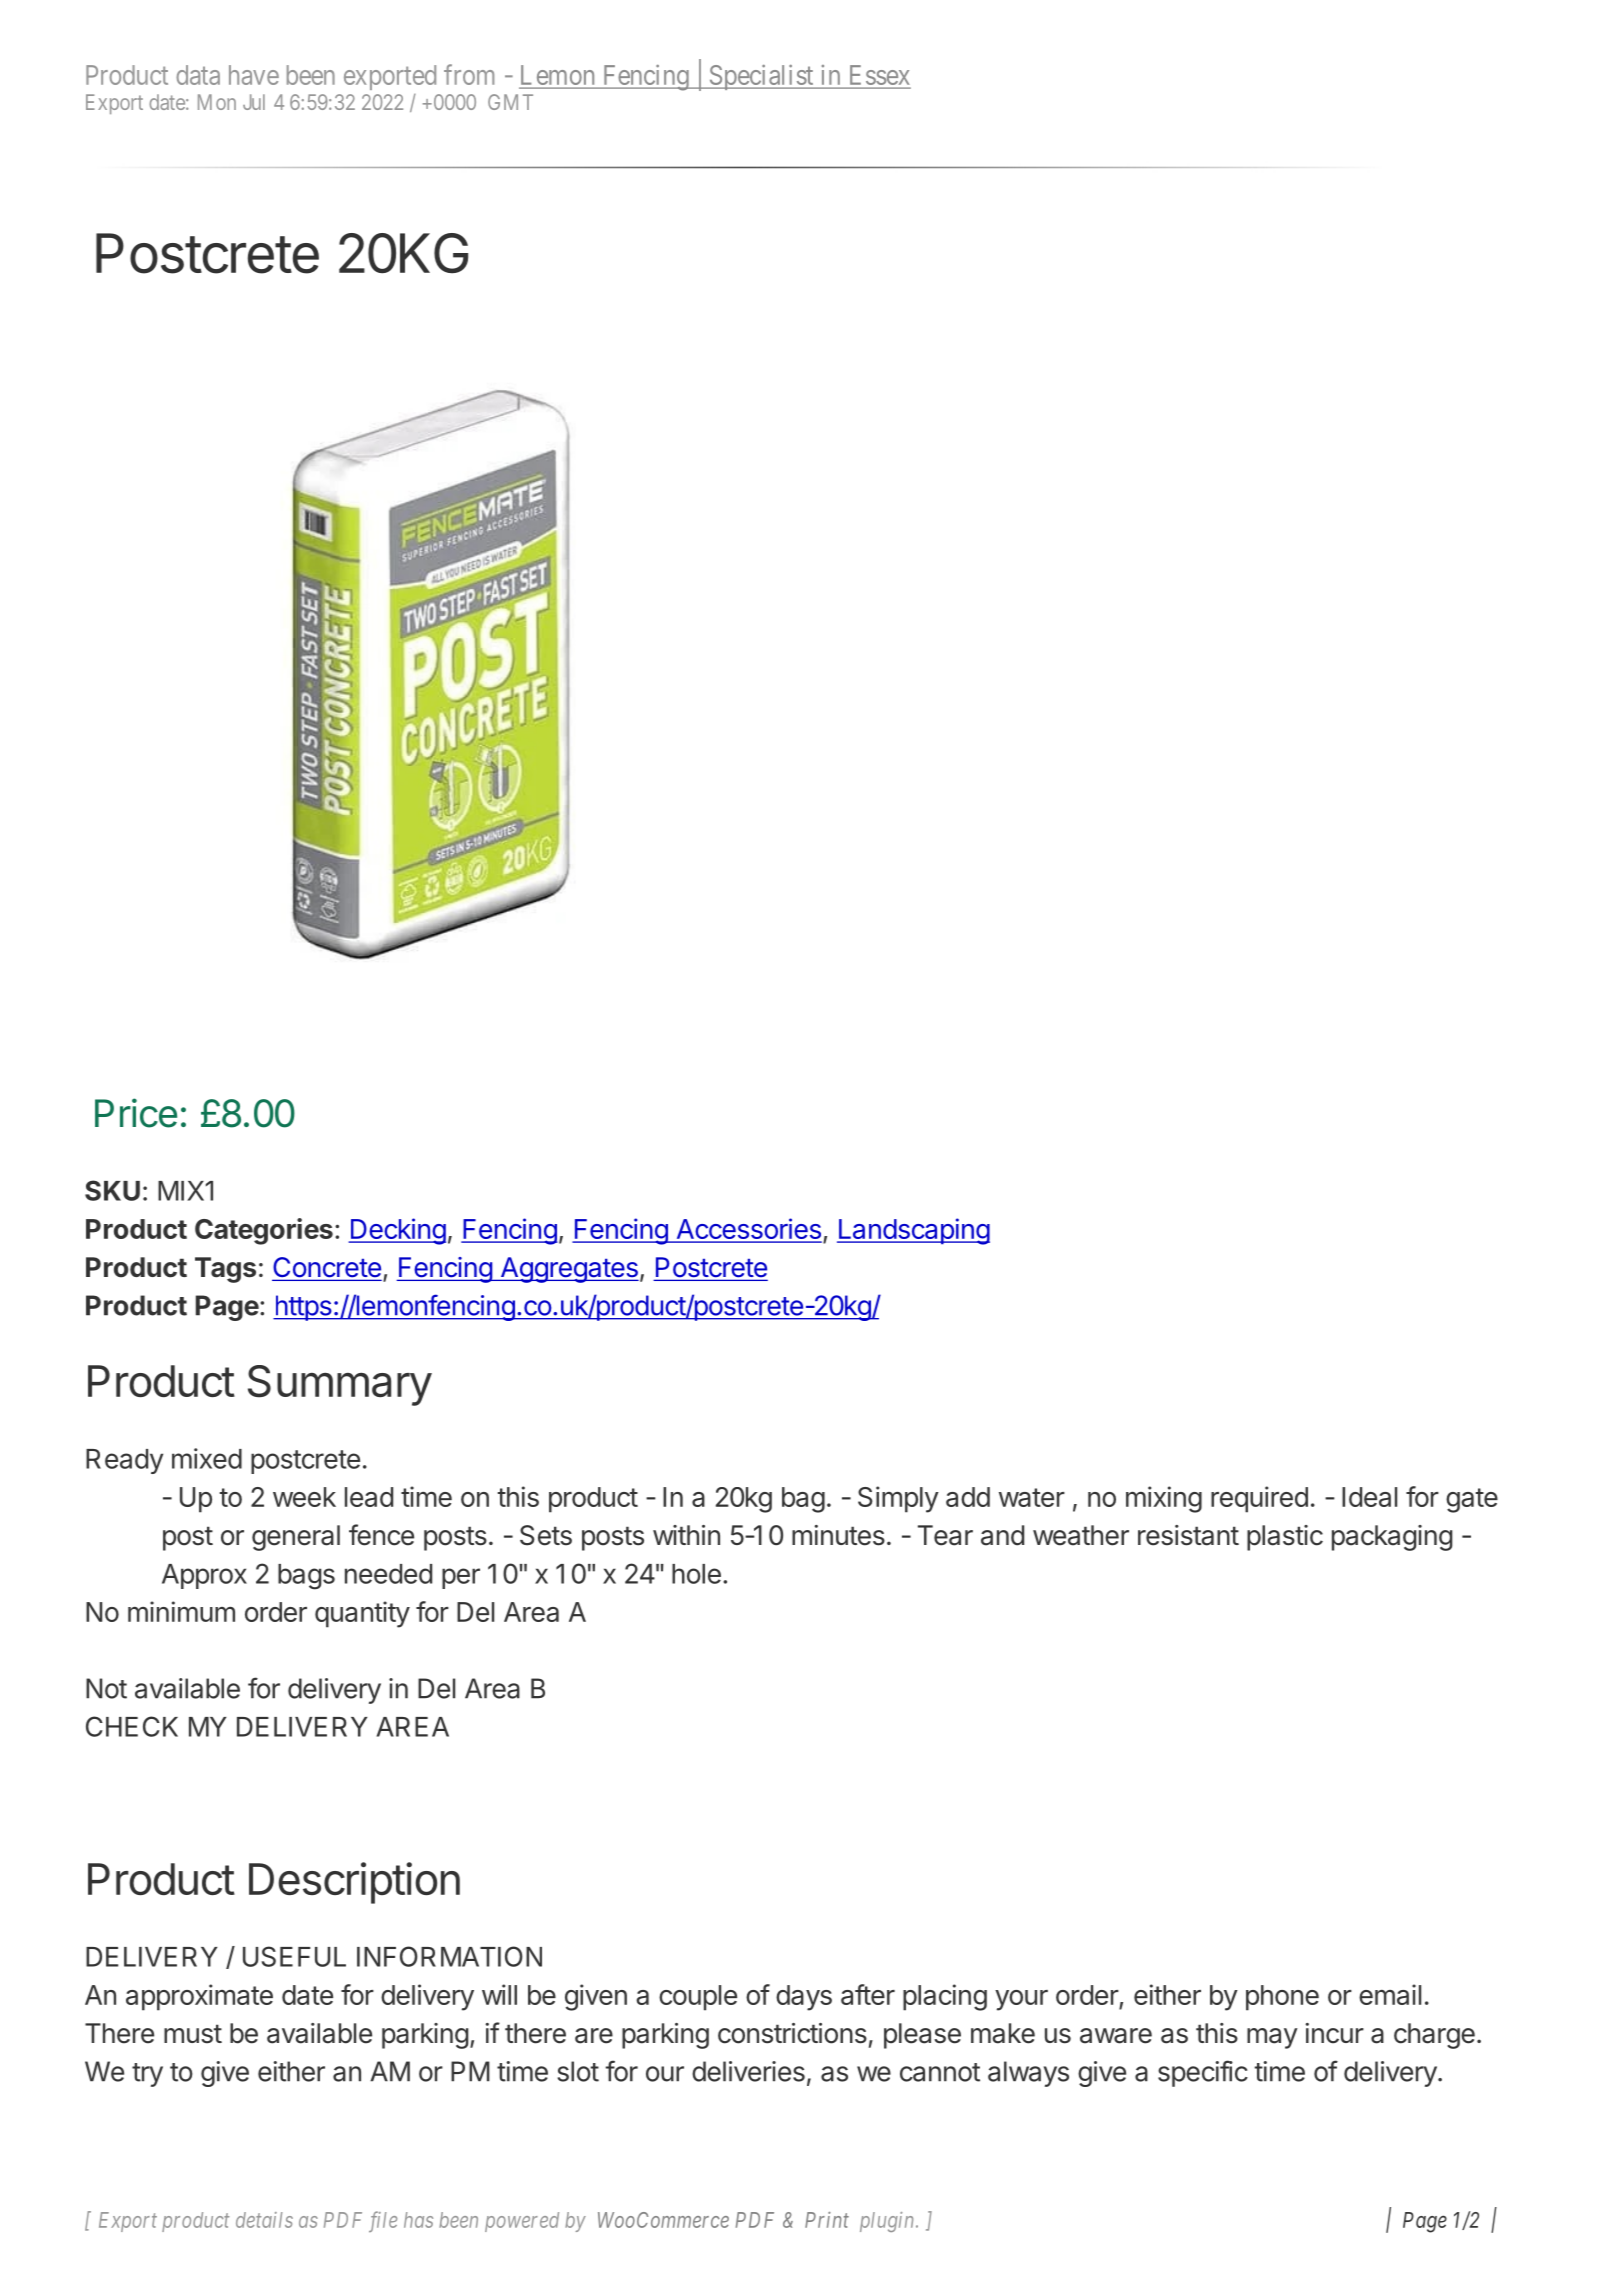  I want to click on specific, so click(1203, 2073).
